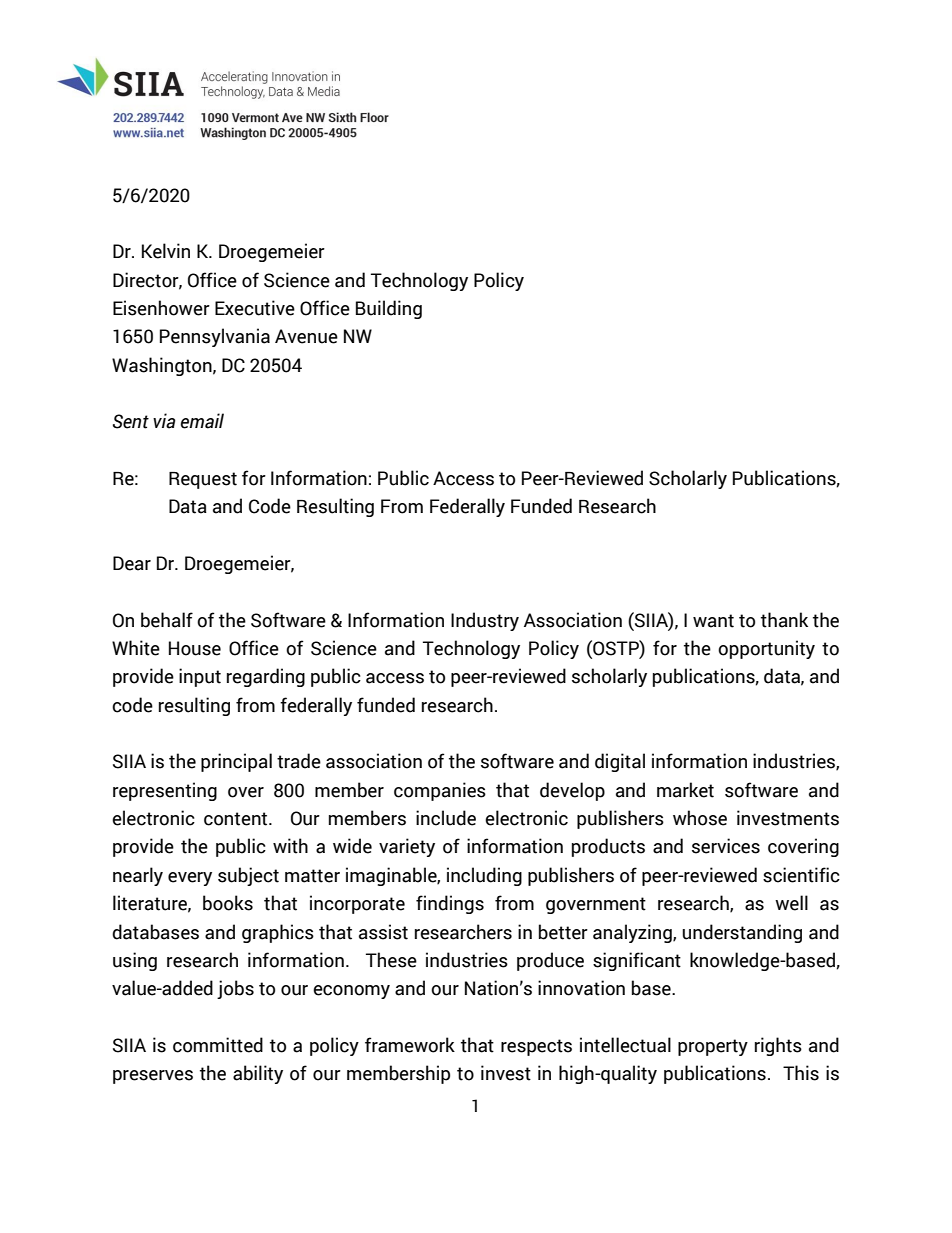  What do you see at coordinates (389, 309) in the image?
I see `Building` at bounding box center [389, 309].
